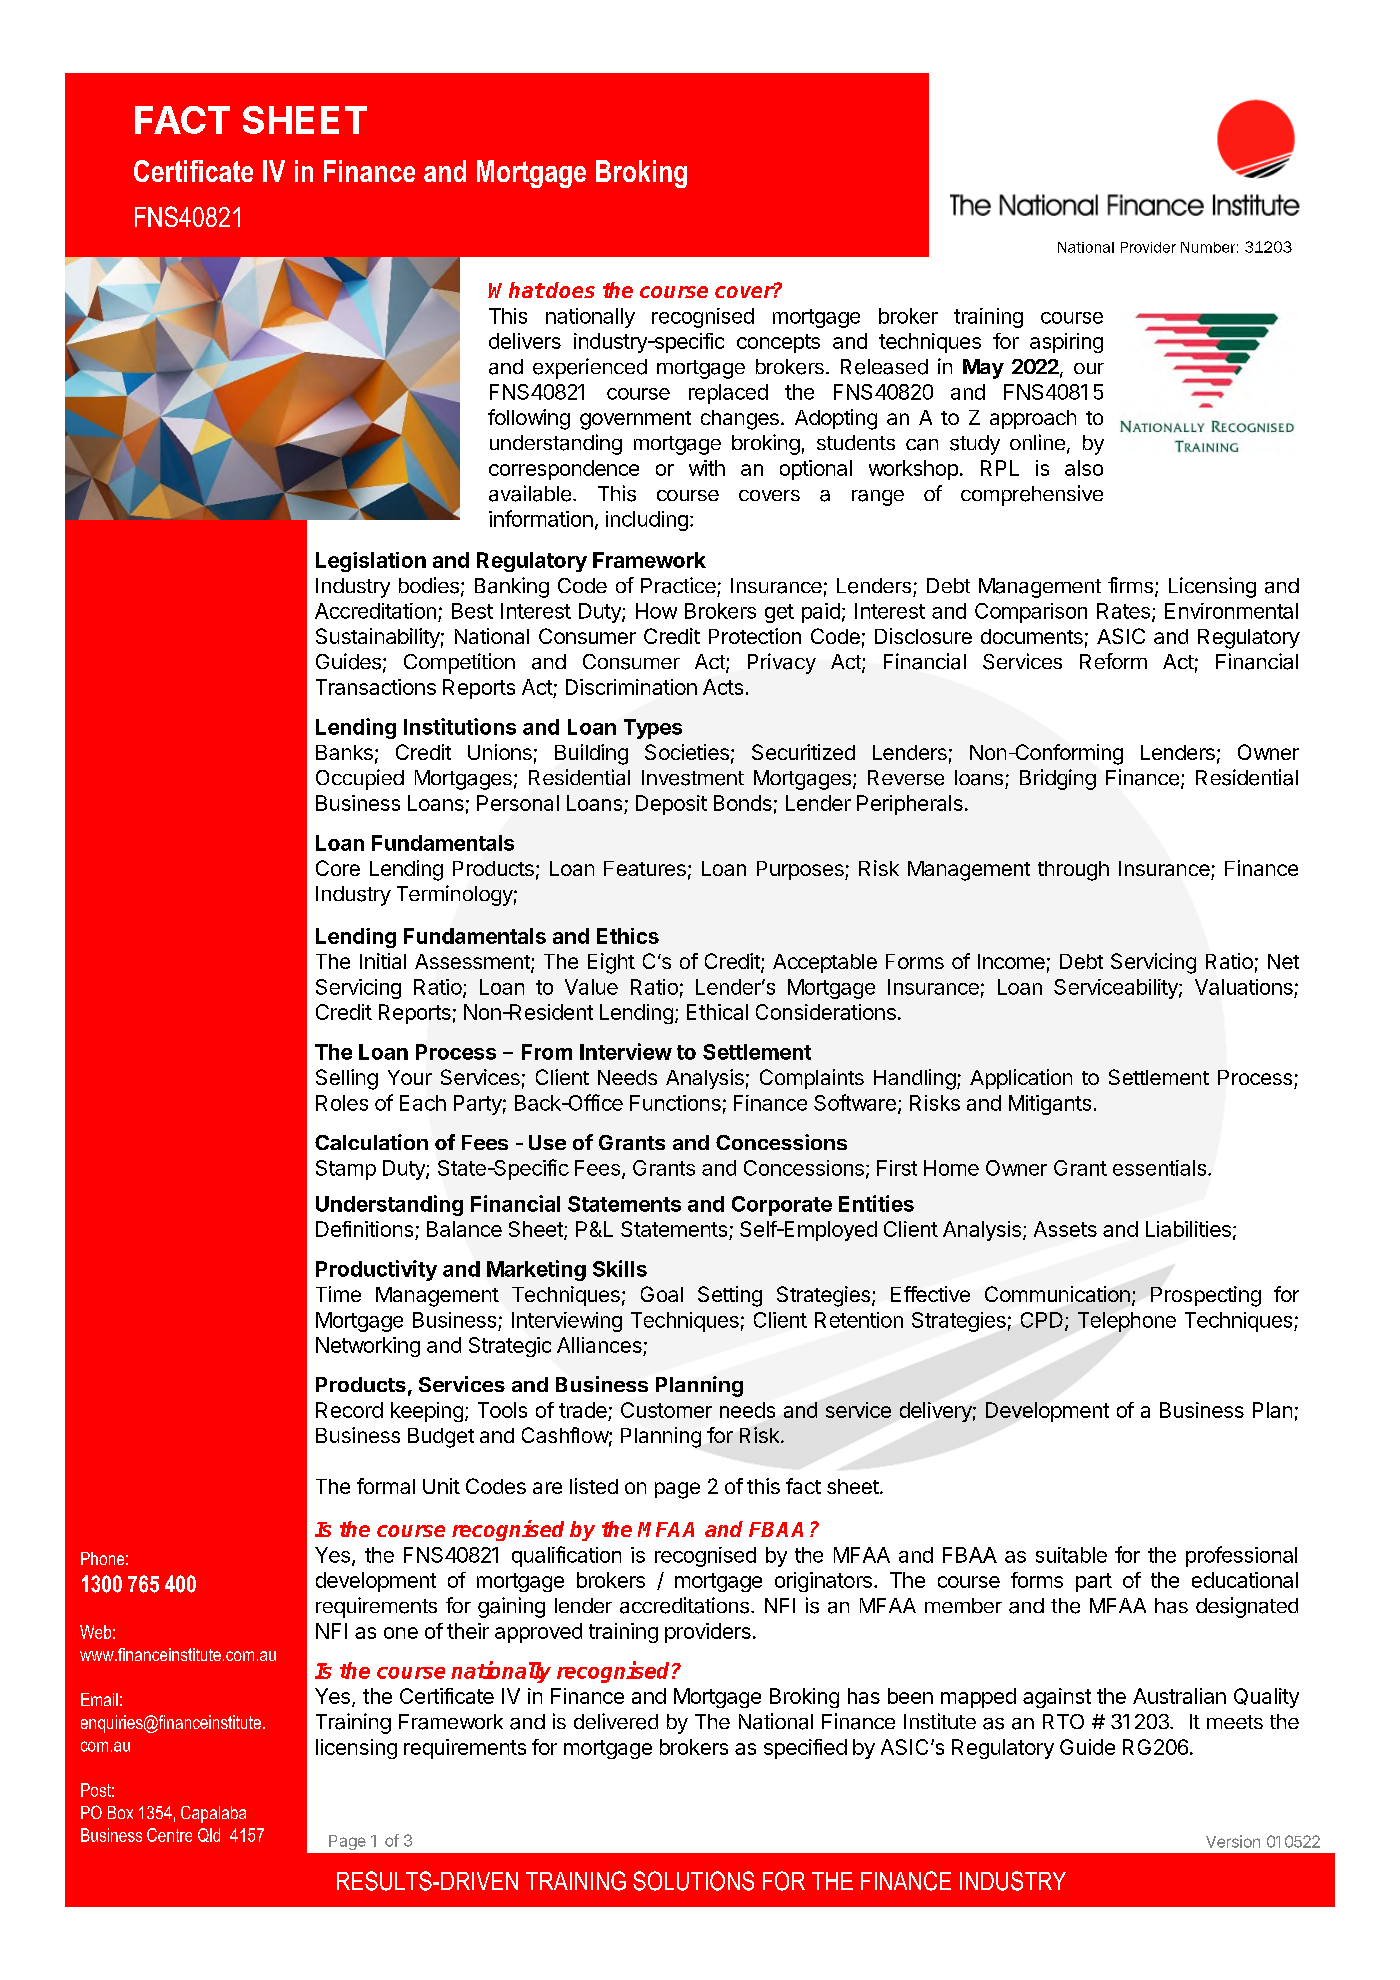 Image resolution: width=1400 pixels, height=1980 pixels. Describe the element at coordinates (653, 729) in the screenshot. I see `Types` at that location.
